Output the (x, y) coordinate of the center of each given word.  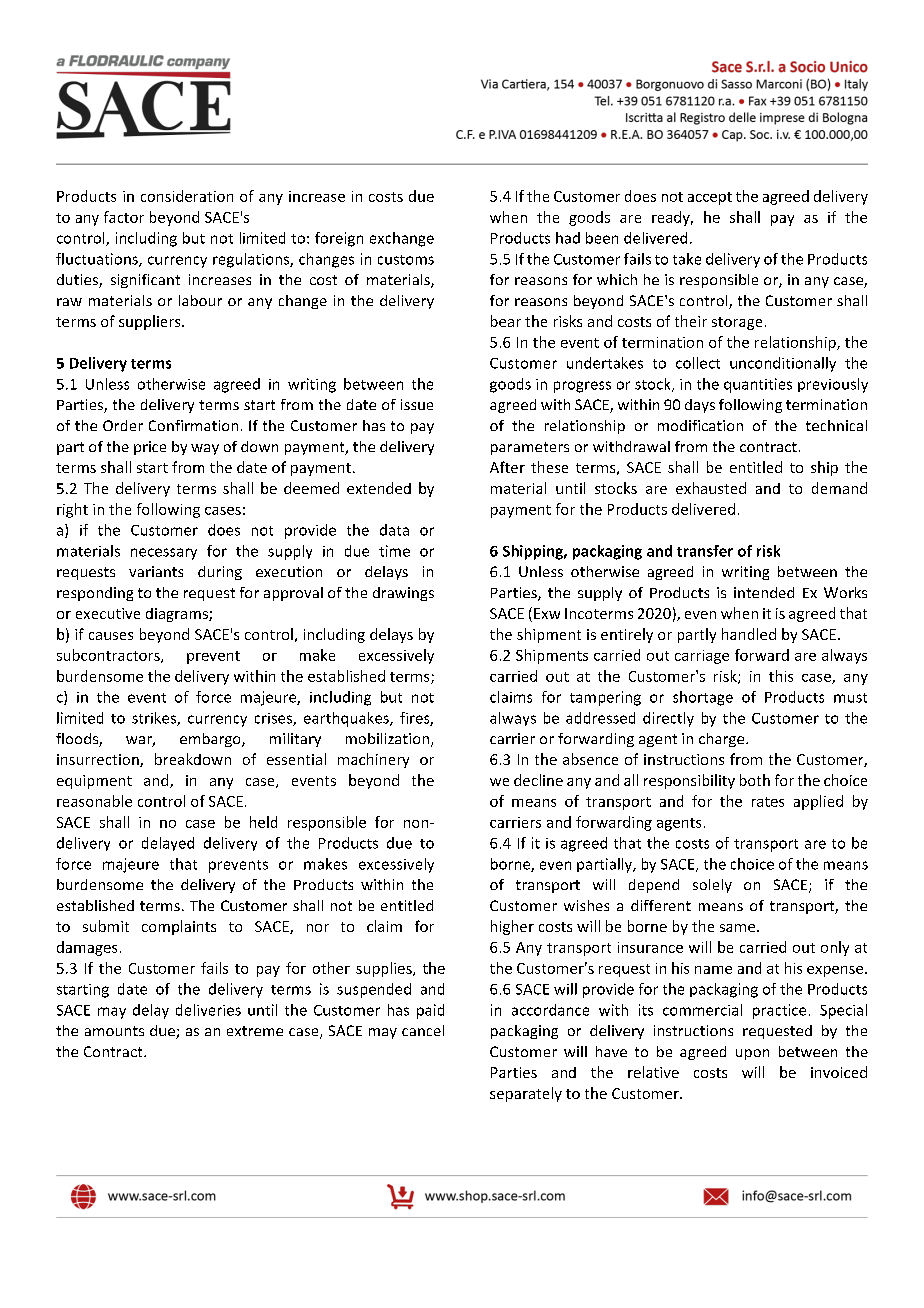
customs (406, 260)
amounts (114, 1031)
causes (111, 636)
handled (749, 634)
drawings (403, 594)
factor (124, 217)
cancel (423, 1030)
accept (710, 198)
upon (752, 1054)
